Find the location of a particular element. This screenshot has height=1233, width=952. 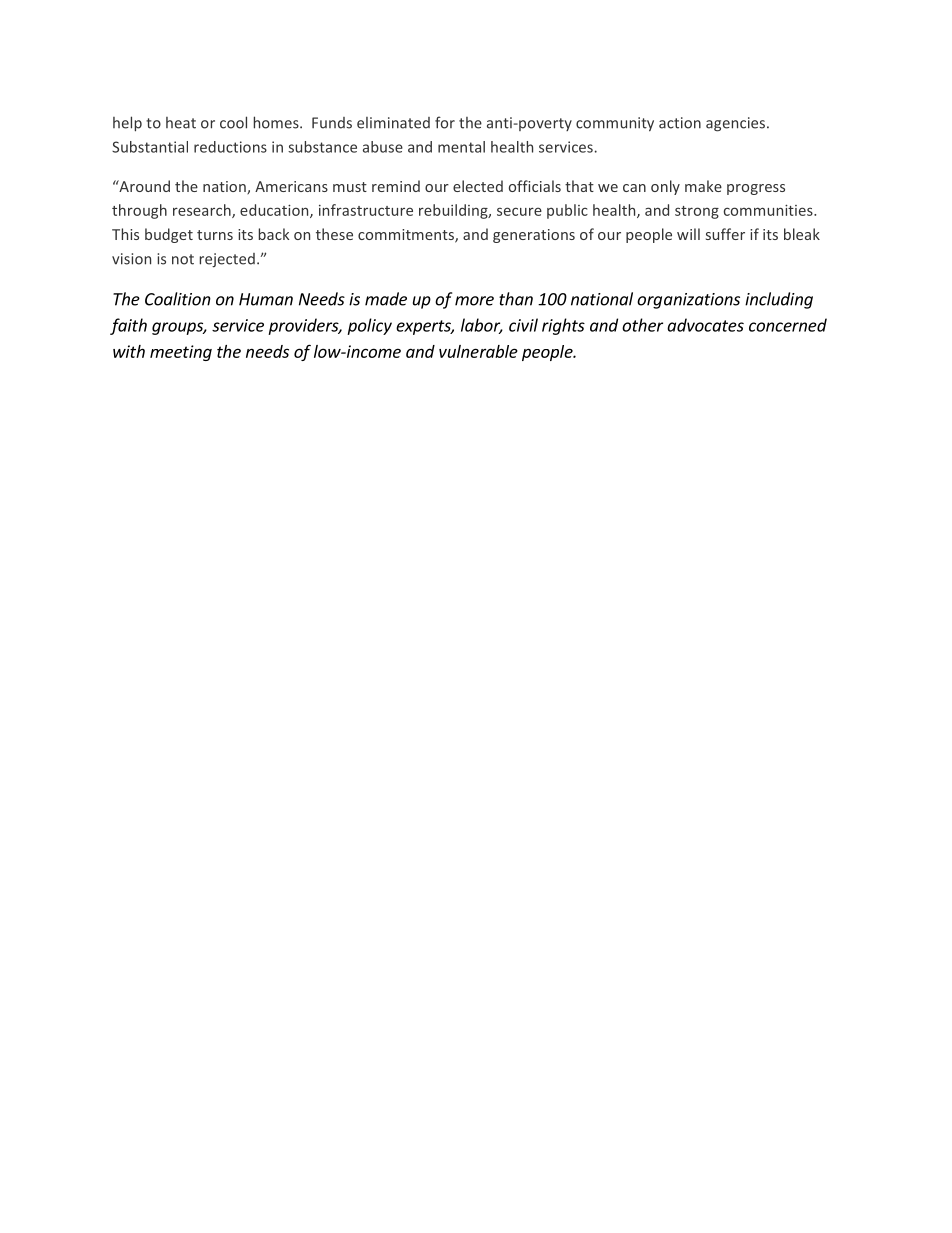

for is located at coordinates (445, 122).
